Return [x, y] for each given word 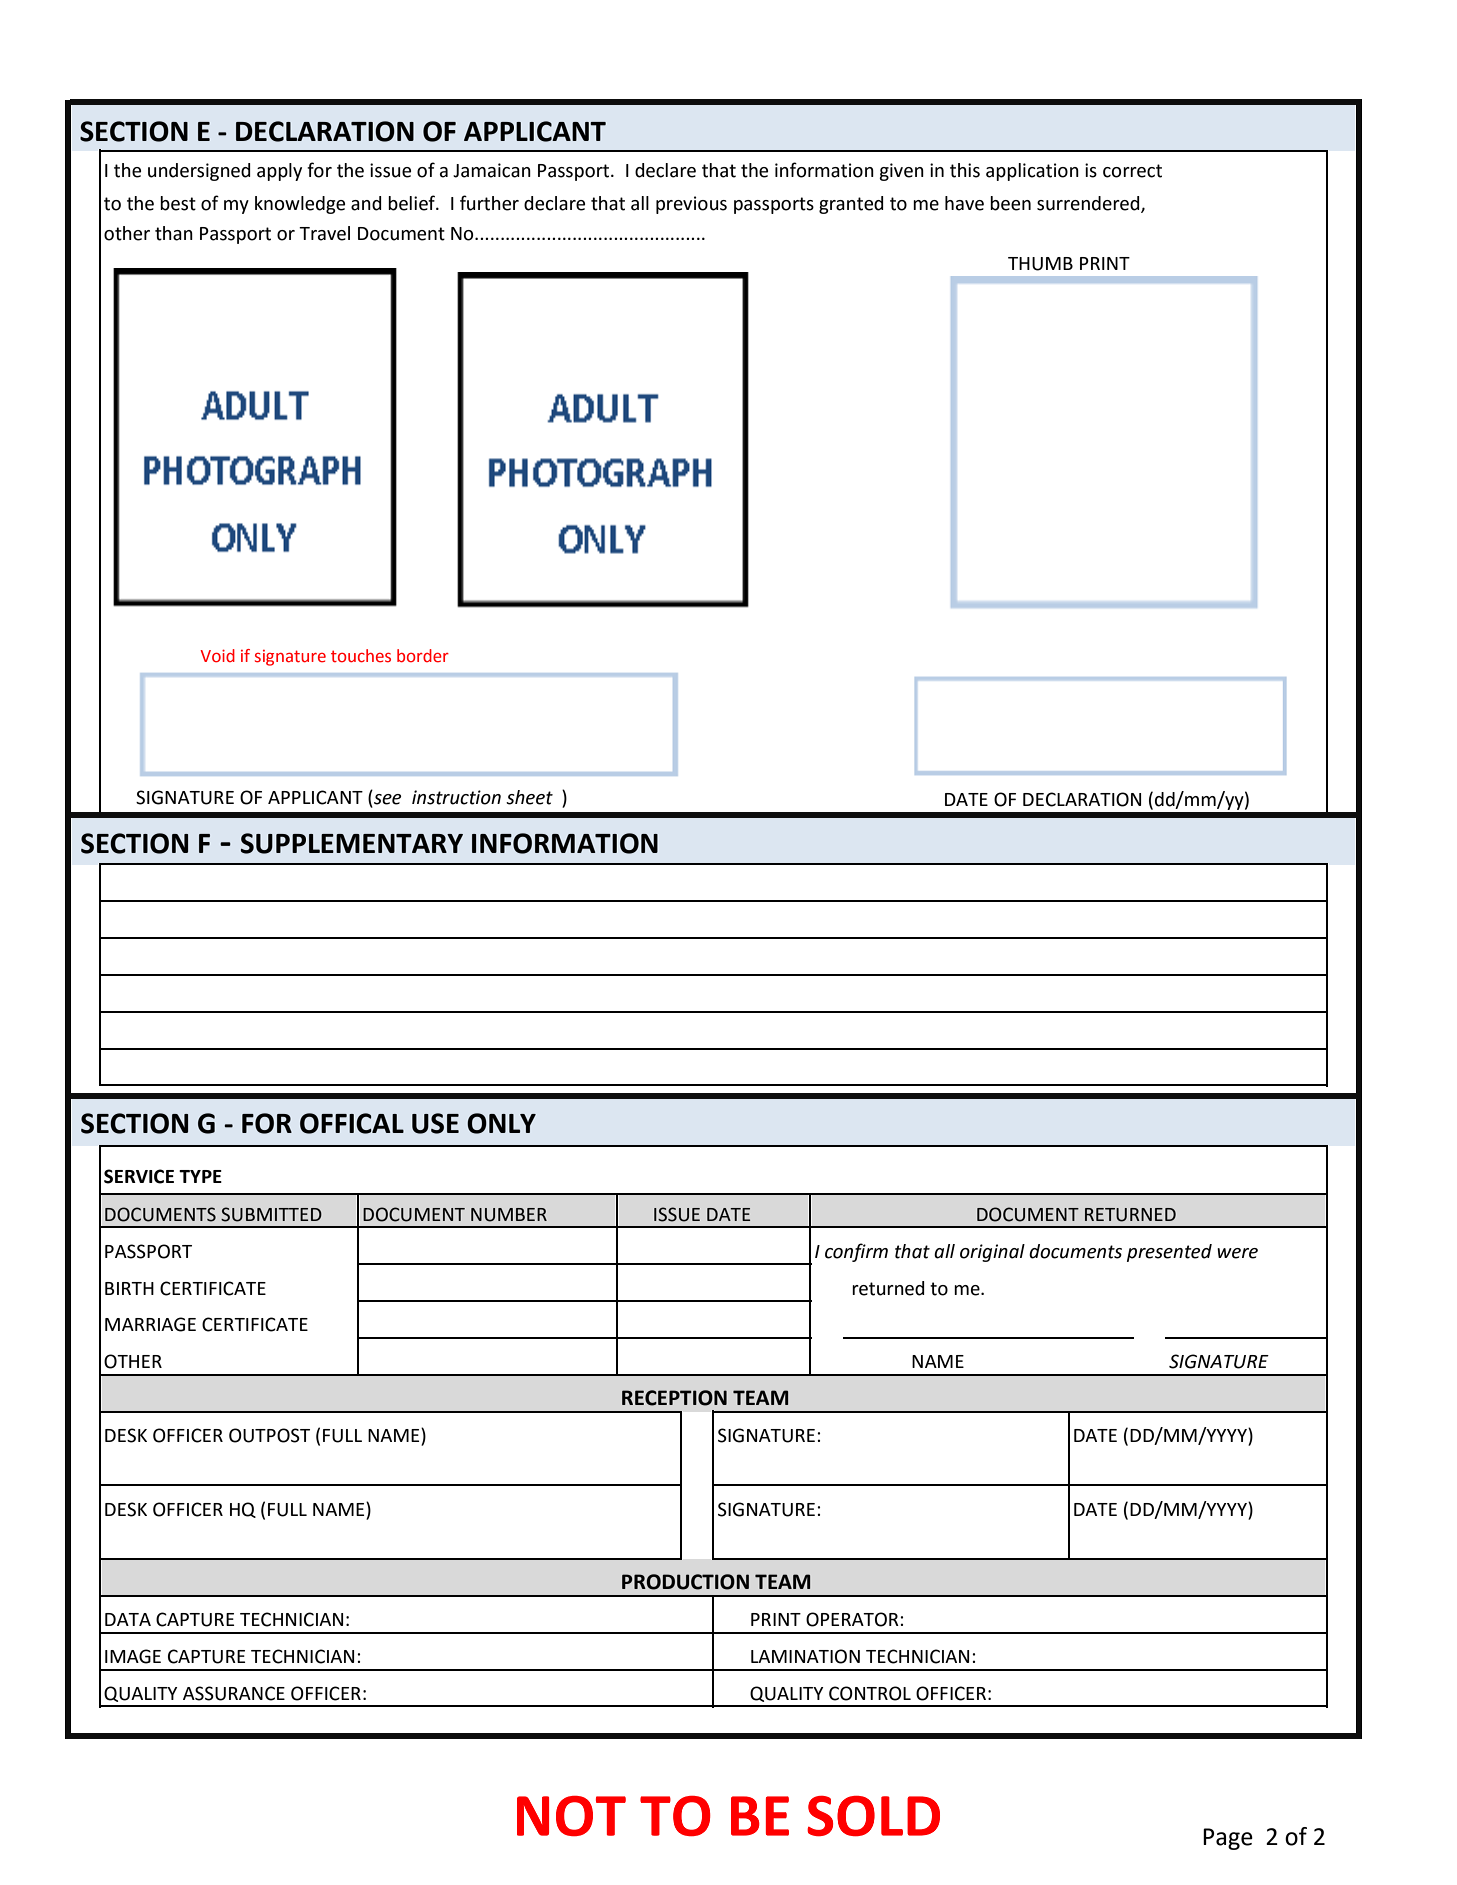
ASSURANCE [234, 1693]
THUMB [1040, 264]
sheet [529, 797]
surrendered [1089, 204]
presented [1169, 1253]
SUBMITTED [271, 1214]
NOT [571, 1816]
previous [691, 205]
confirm [856, 1252]
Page [1228, 1839]
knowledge [300, 205]
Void [217, 656]
